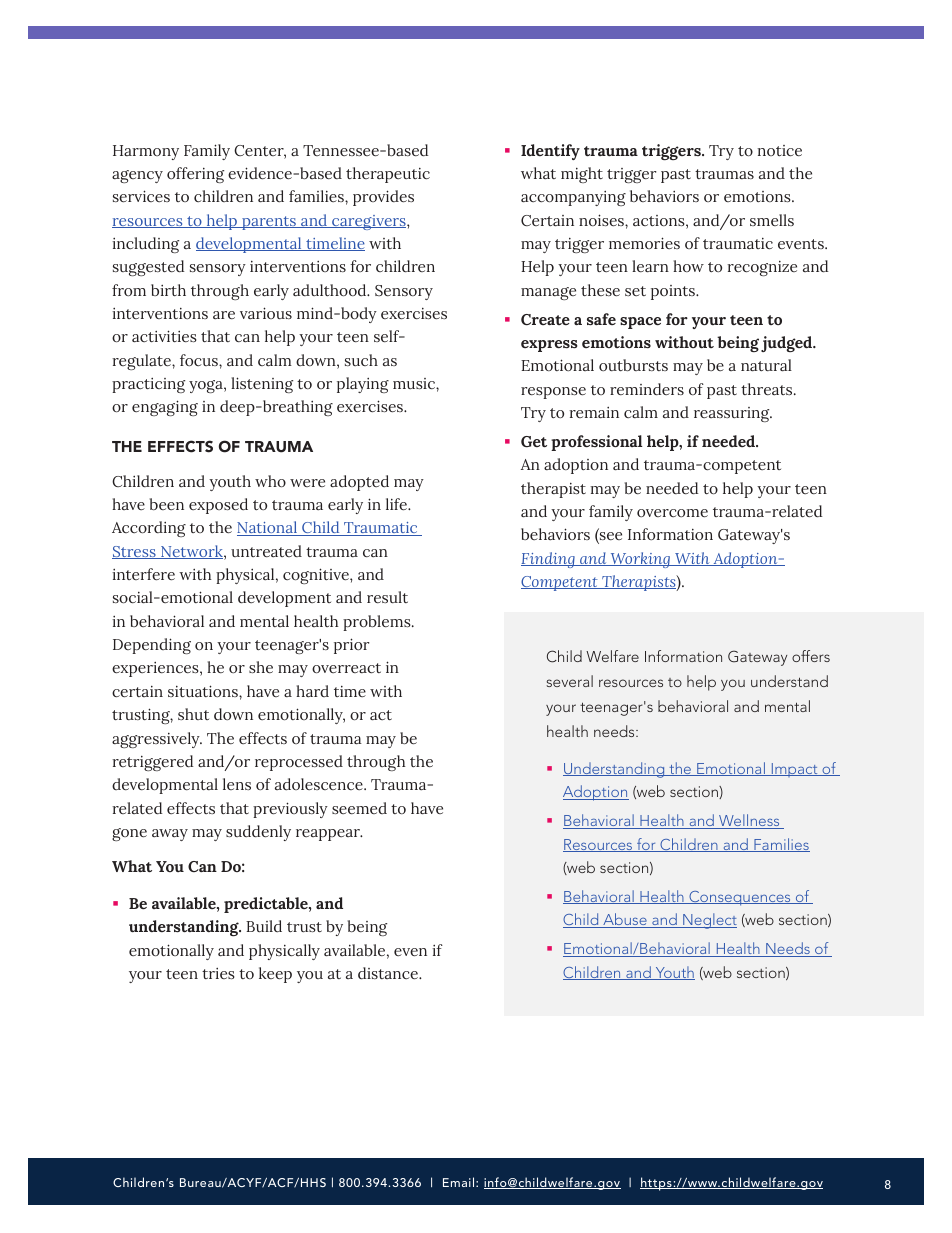  Describe the element at coordinates (733, 414) in the screenshot. I see `reassuring` at that location.
